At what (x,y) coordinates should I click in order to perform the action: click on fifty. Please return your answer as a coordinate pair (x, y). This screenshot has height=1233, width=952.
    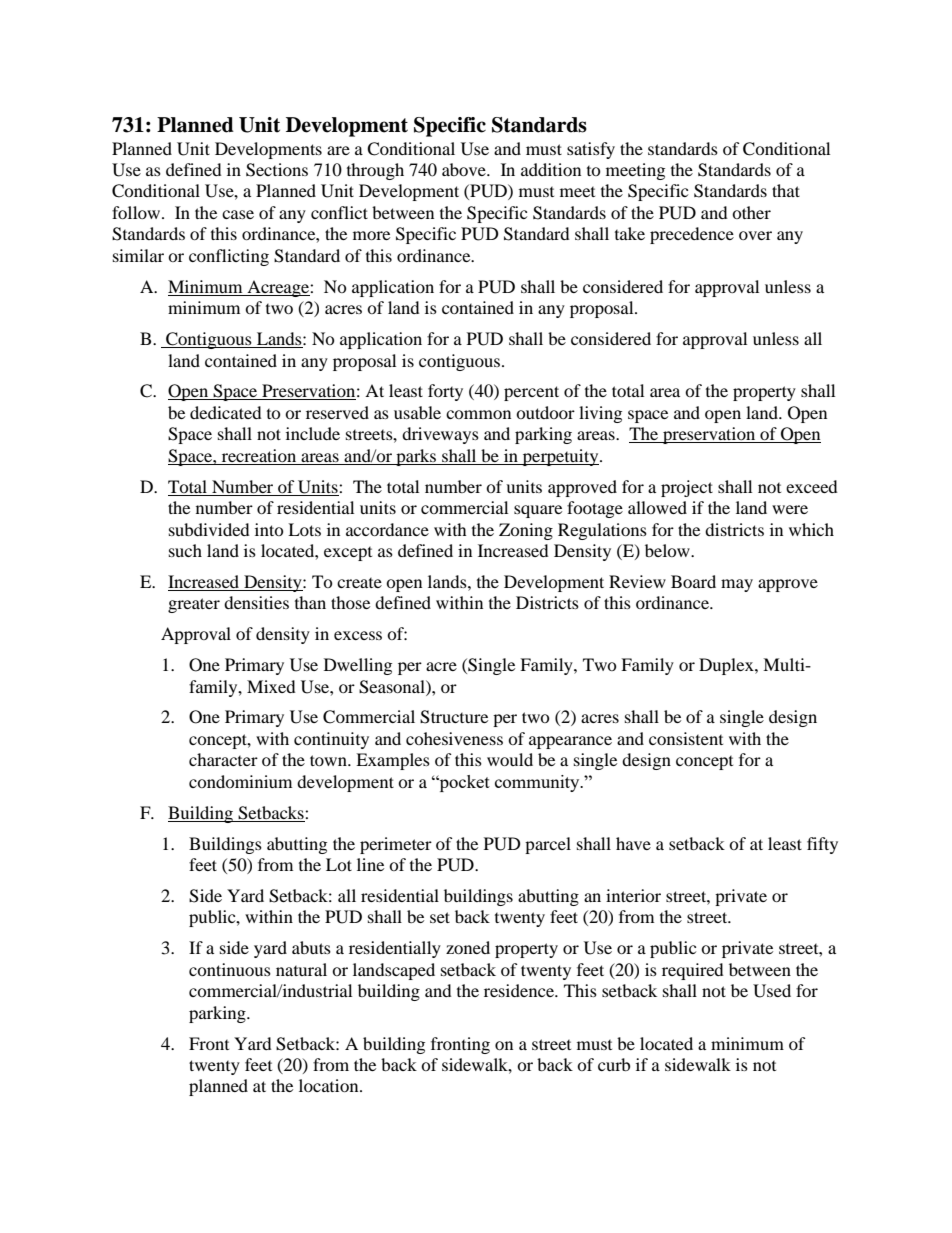
    Looking at the image, I should click on (822, 845).
